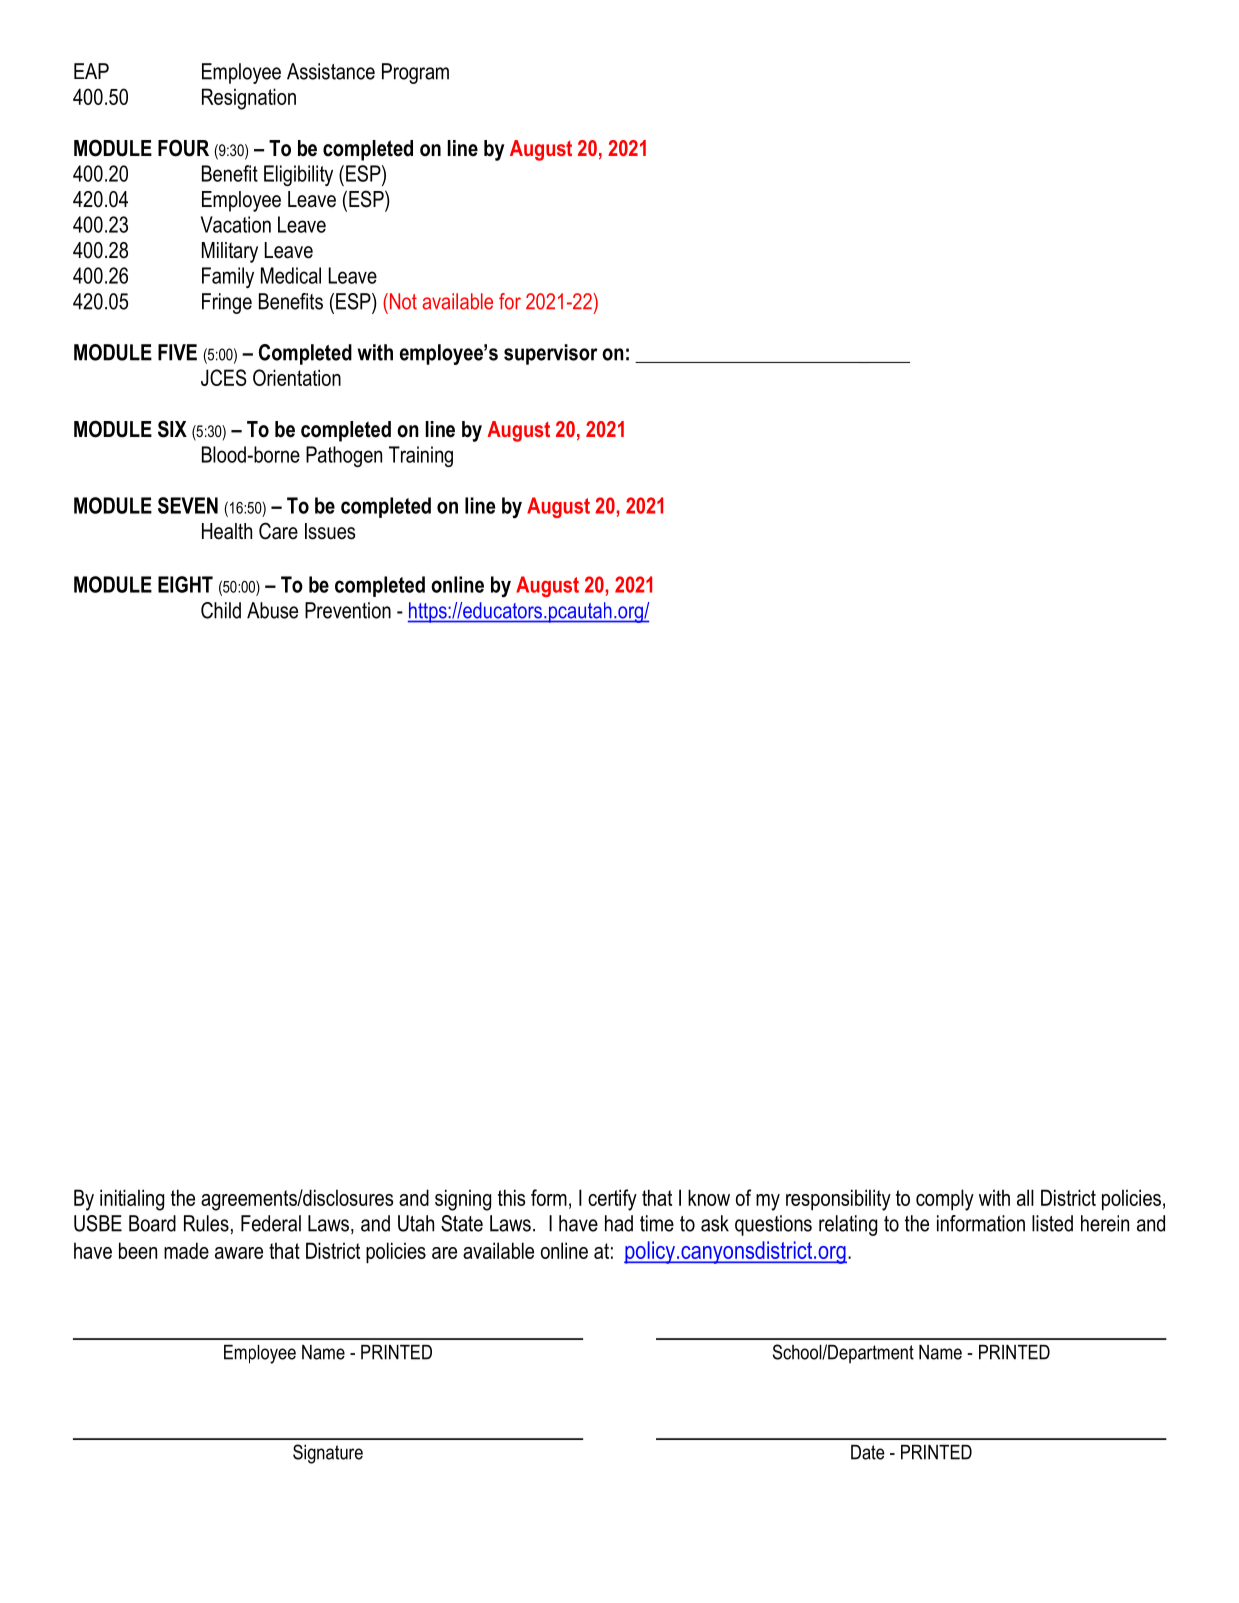 The height and width of the screenshot is (1603, 1239). What do you see at coordinates (868, 1452) in the screenshot?
I see `Date` at bounding box center [868, 1452].
